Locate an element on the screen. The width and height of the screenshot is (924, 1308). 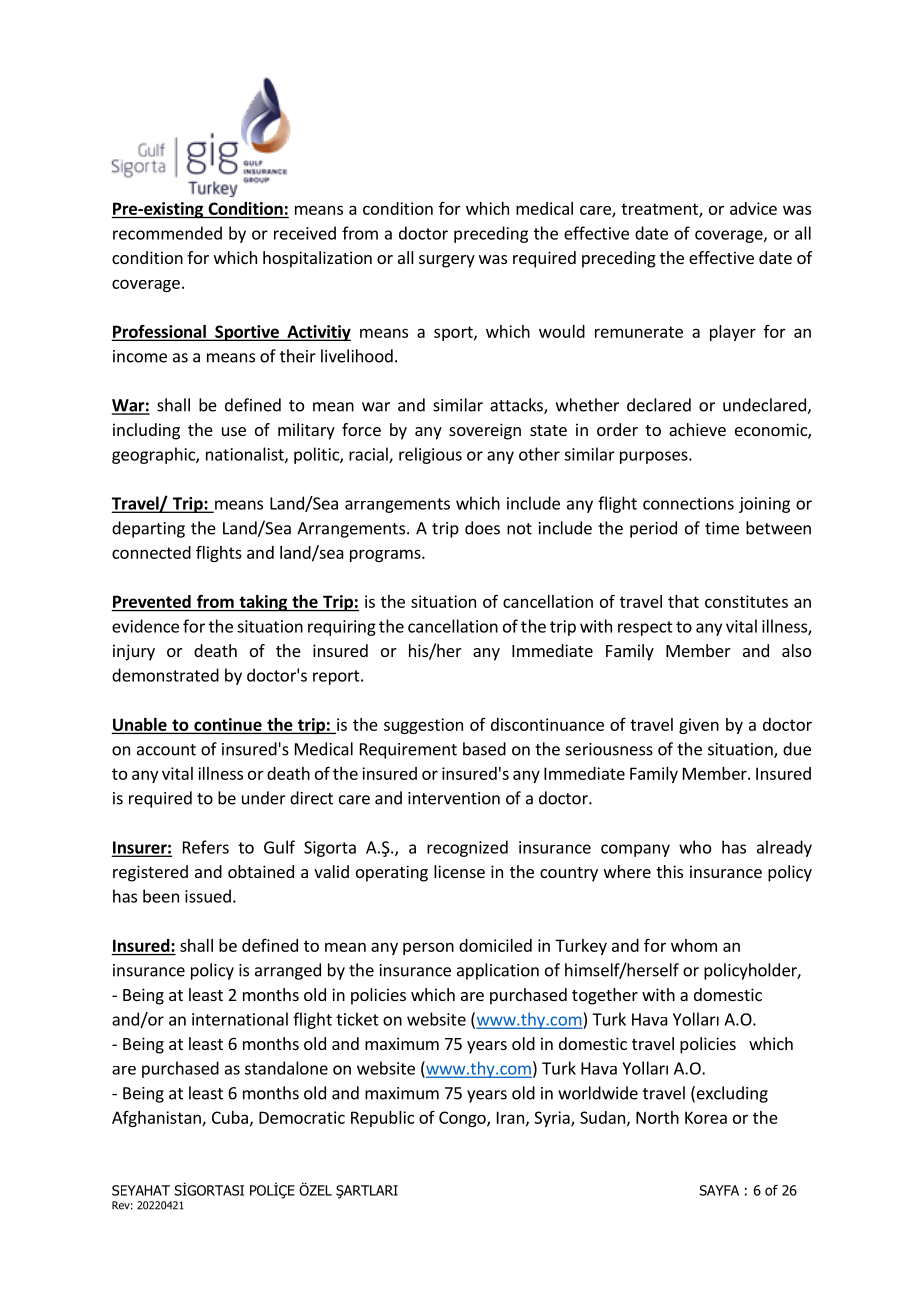
Congo is located at coordinates (463, 1119).
